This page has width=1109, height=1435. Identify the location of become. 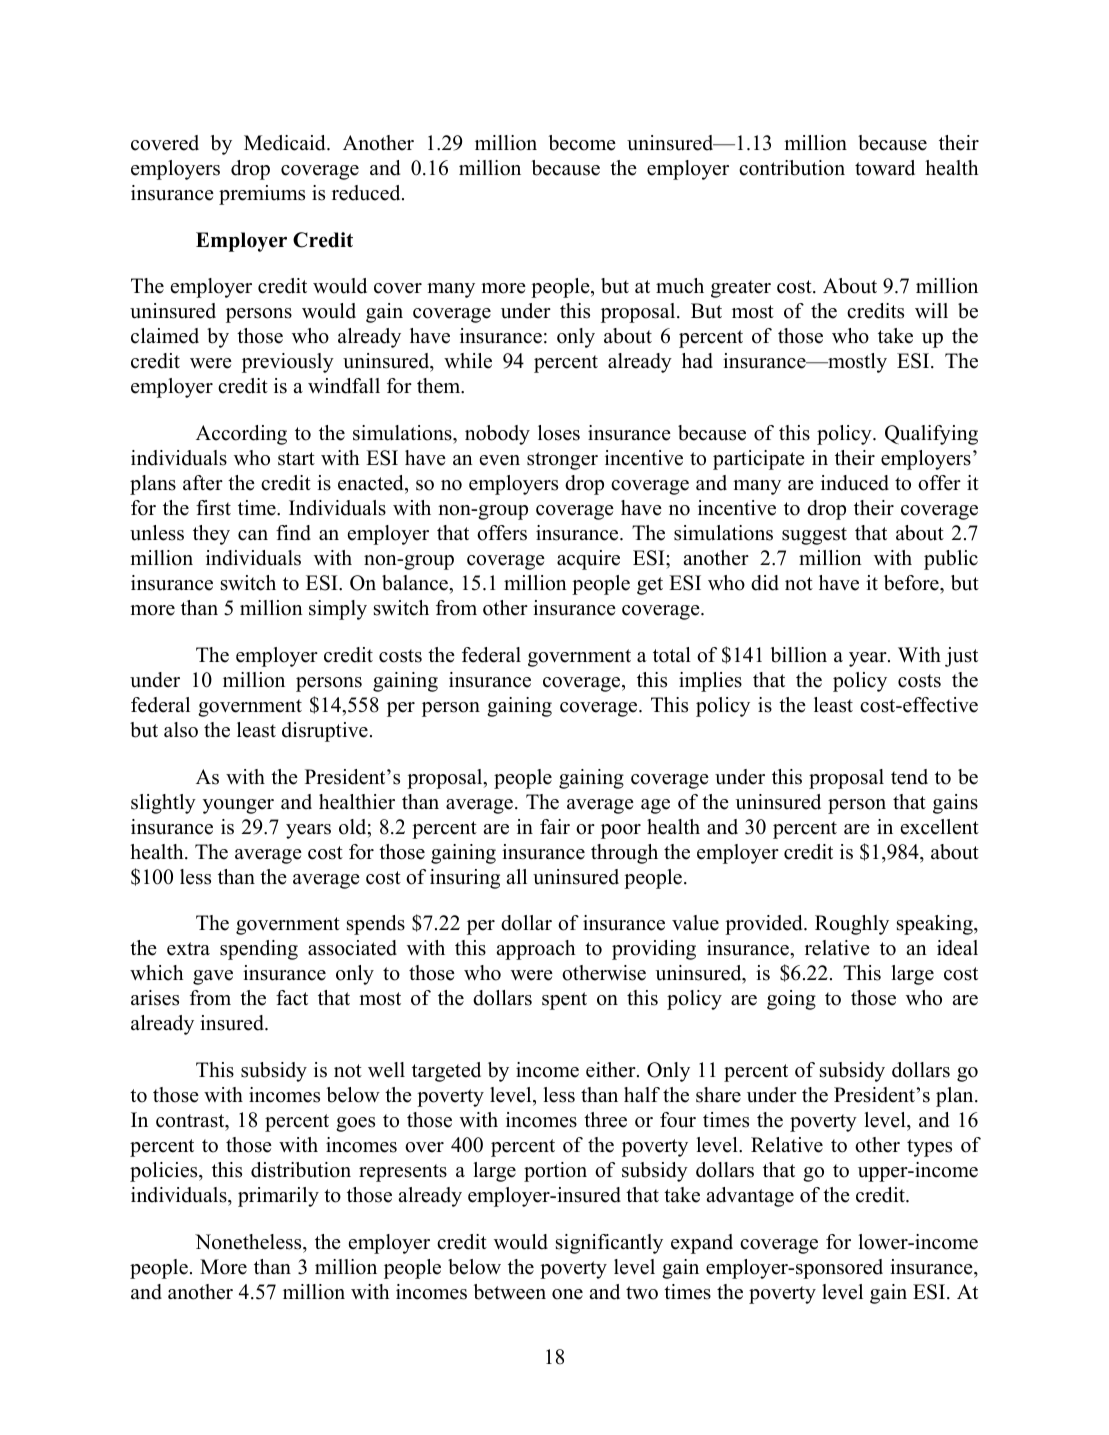
(582, 143).
